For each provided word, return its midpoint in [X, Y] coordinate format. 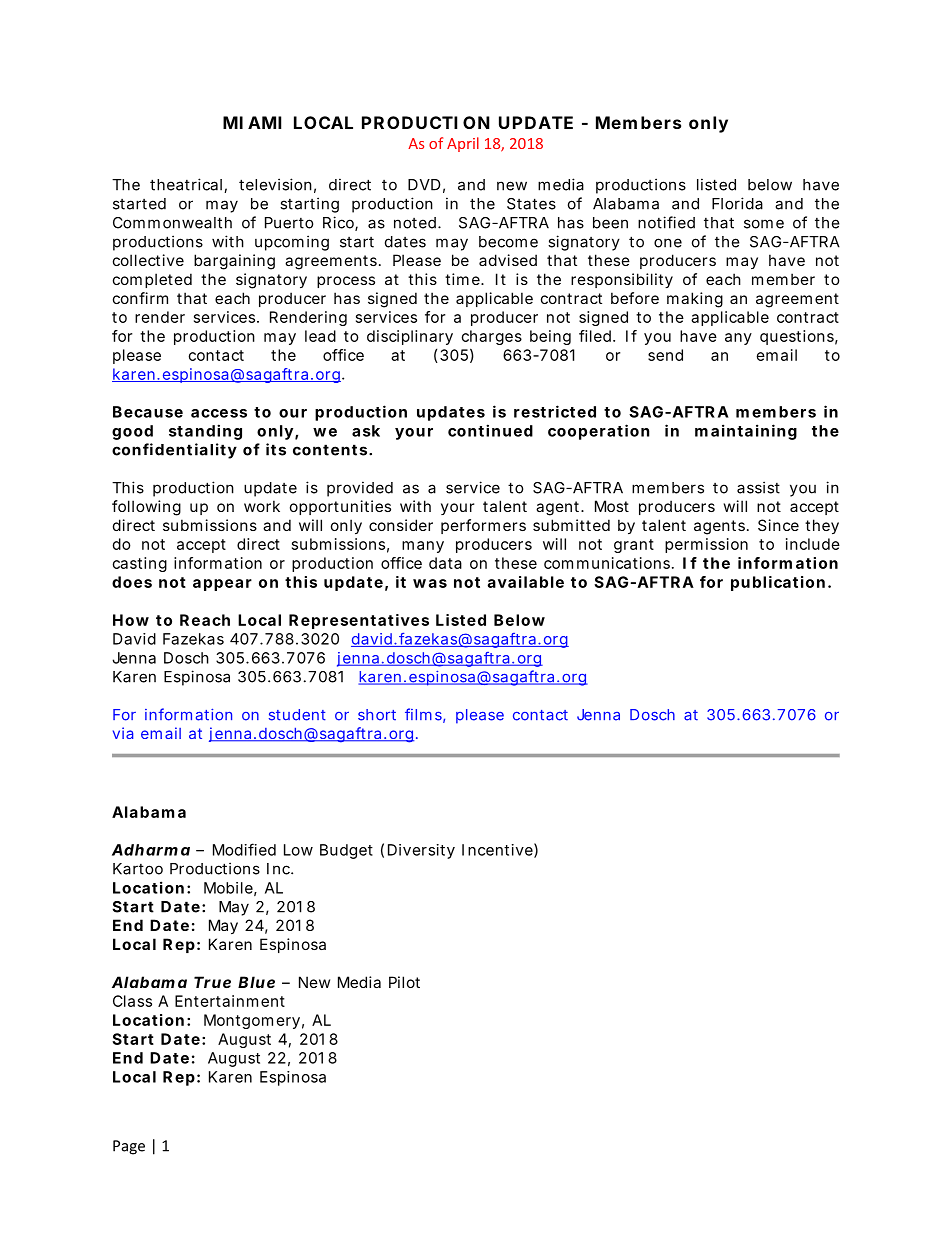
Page [129, 1147]
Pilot [404, 982]
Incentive [497, 850]
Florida [737, 203]
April [463, 144]
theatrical [186, 184]
